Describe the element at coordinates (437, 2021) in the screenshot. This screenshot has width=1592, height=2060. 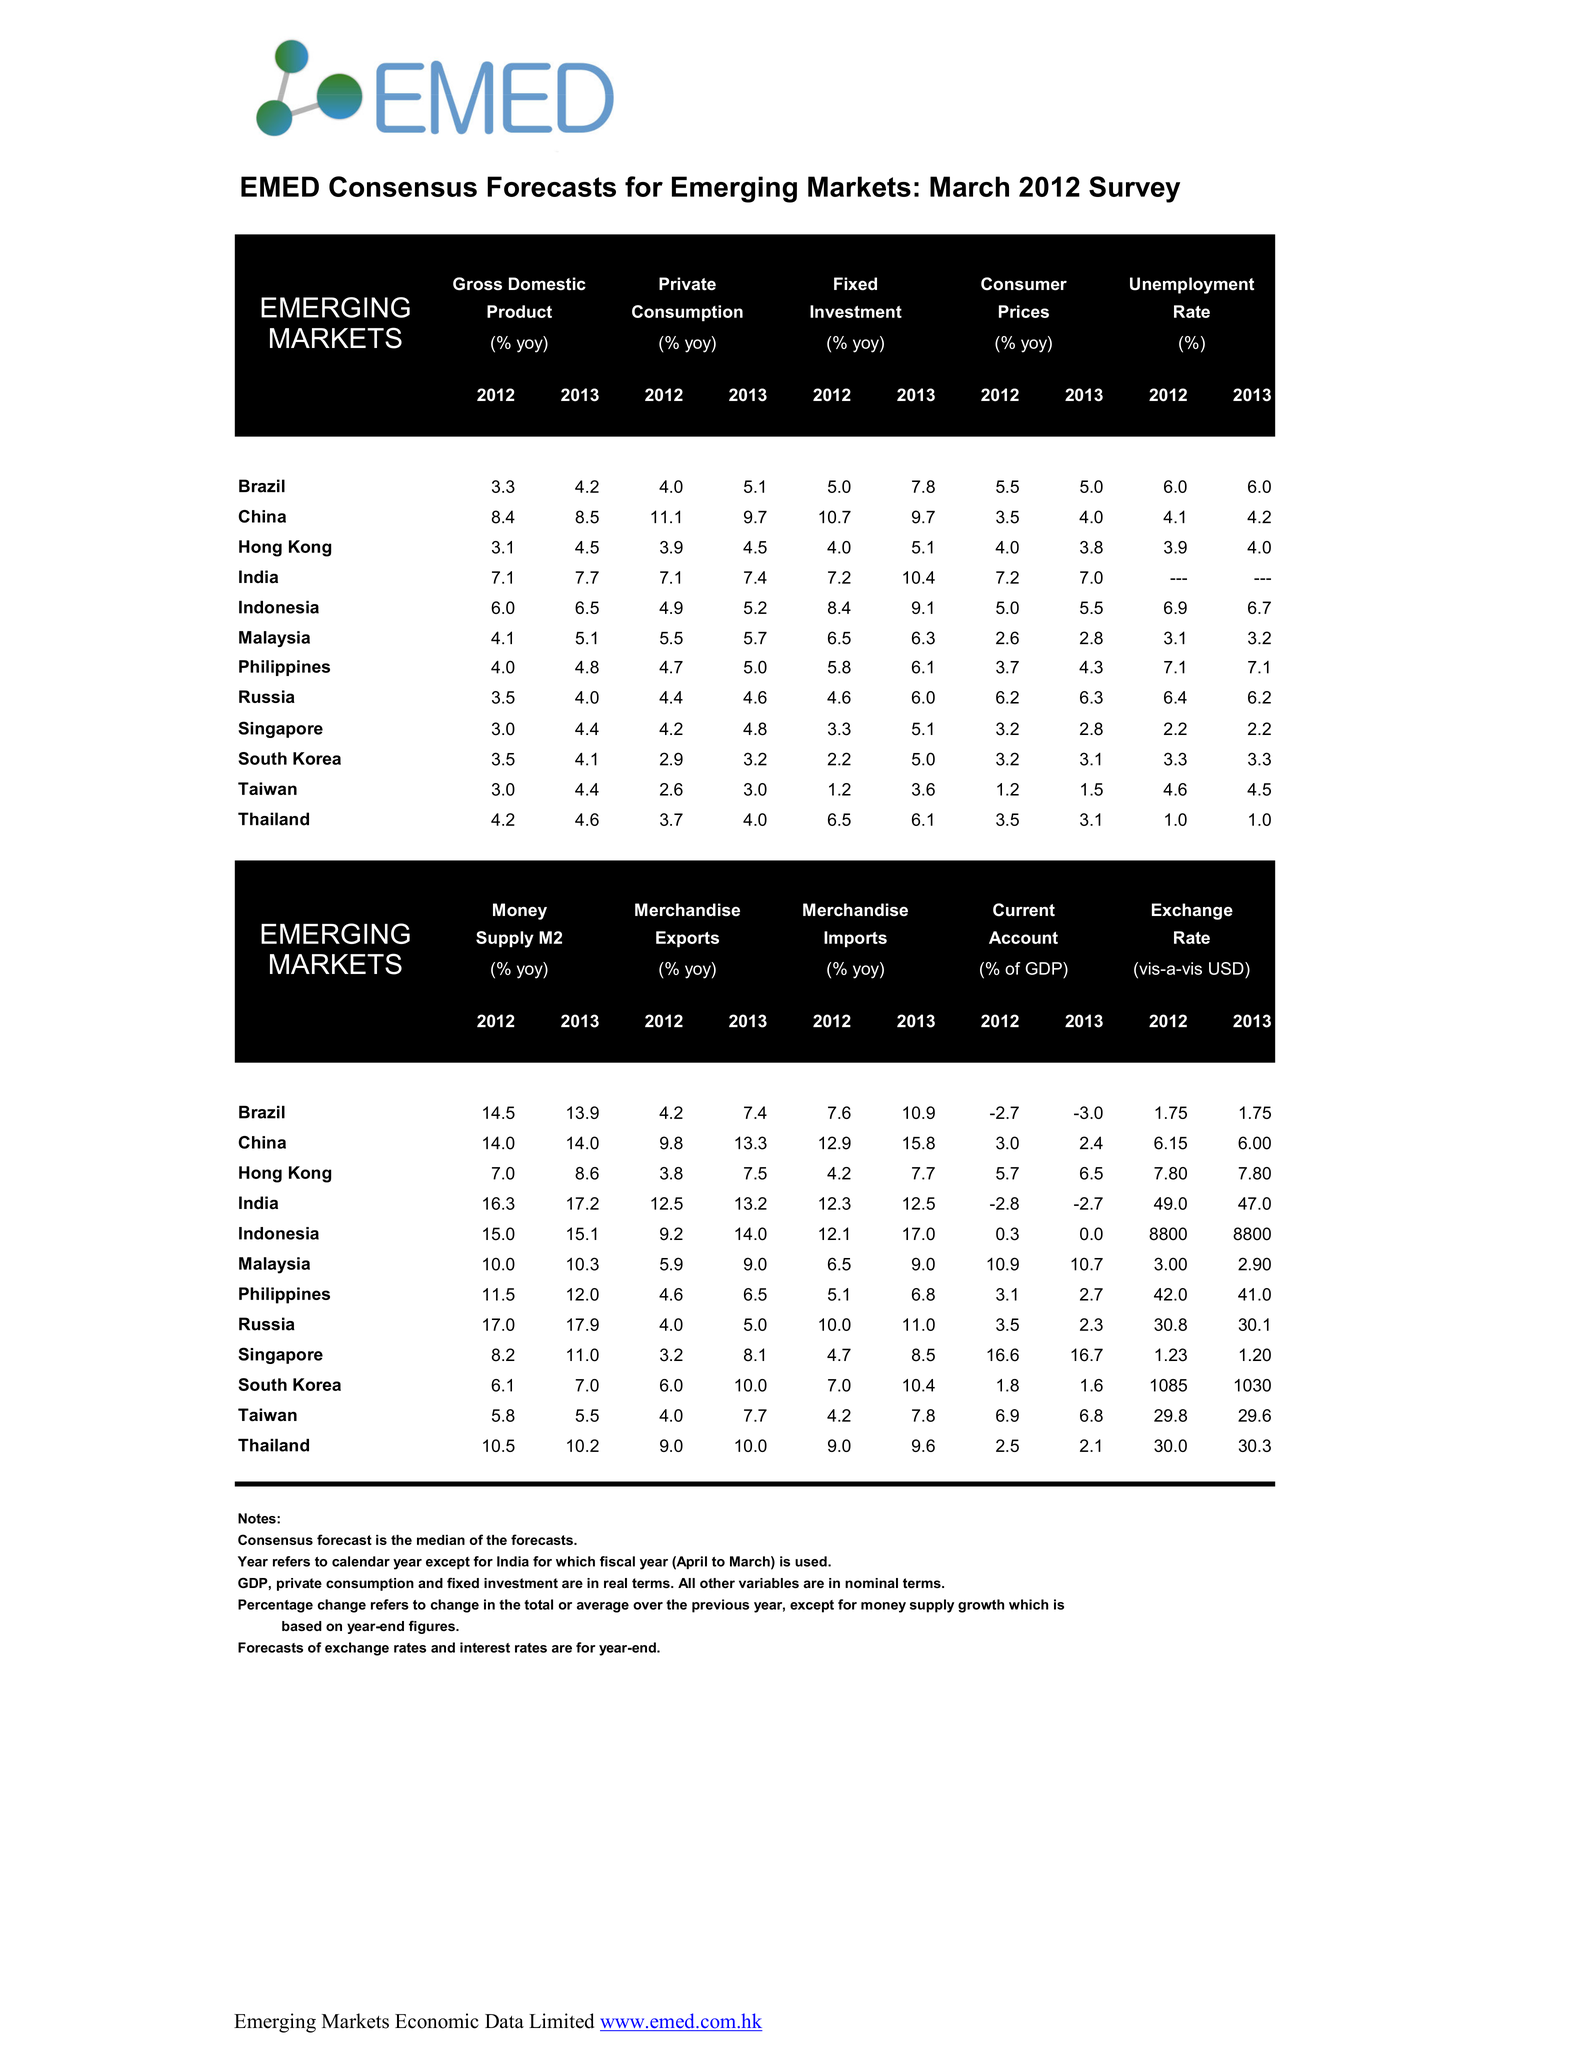
I see `Economic` at that location.
